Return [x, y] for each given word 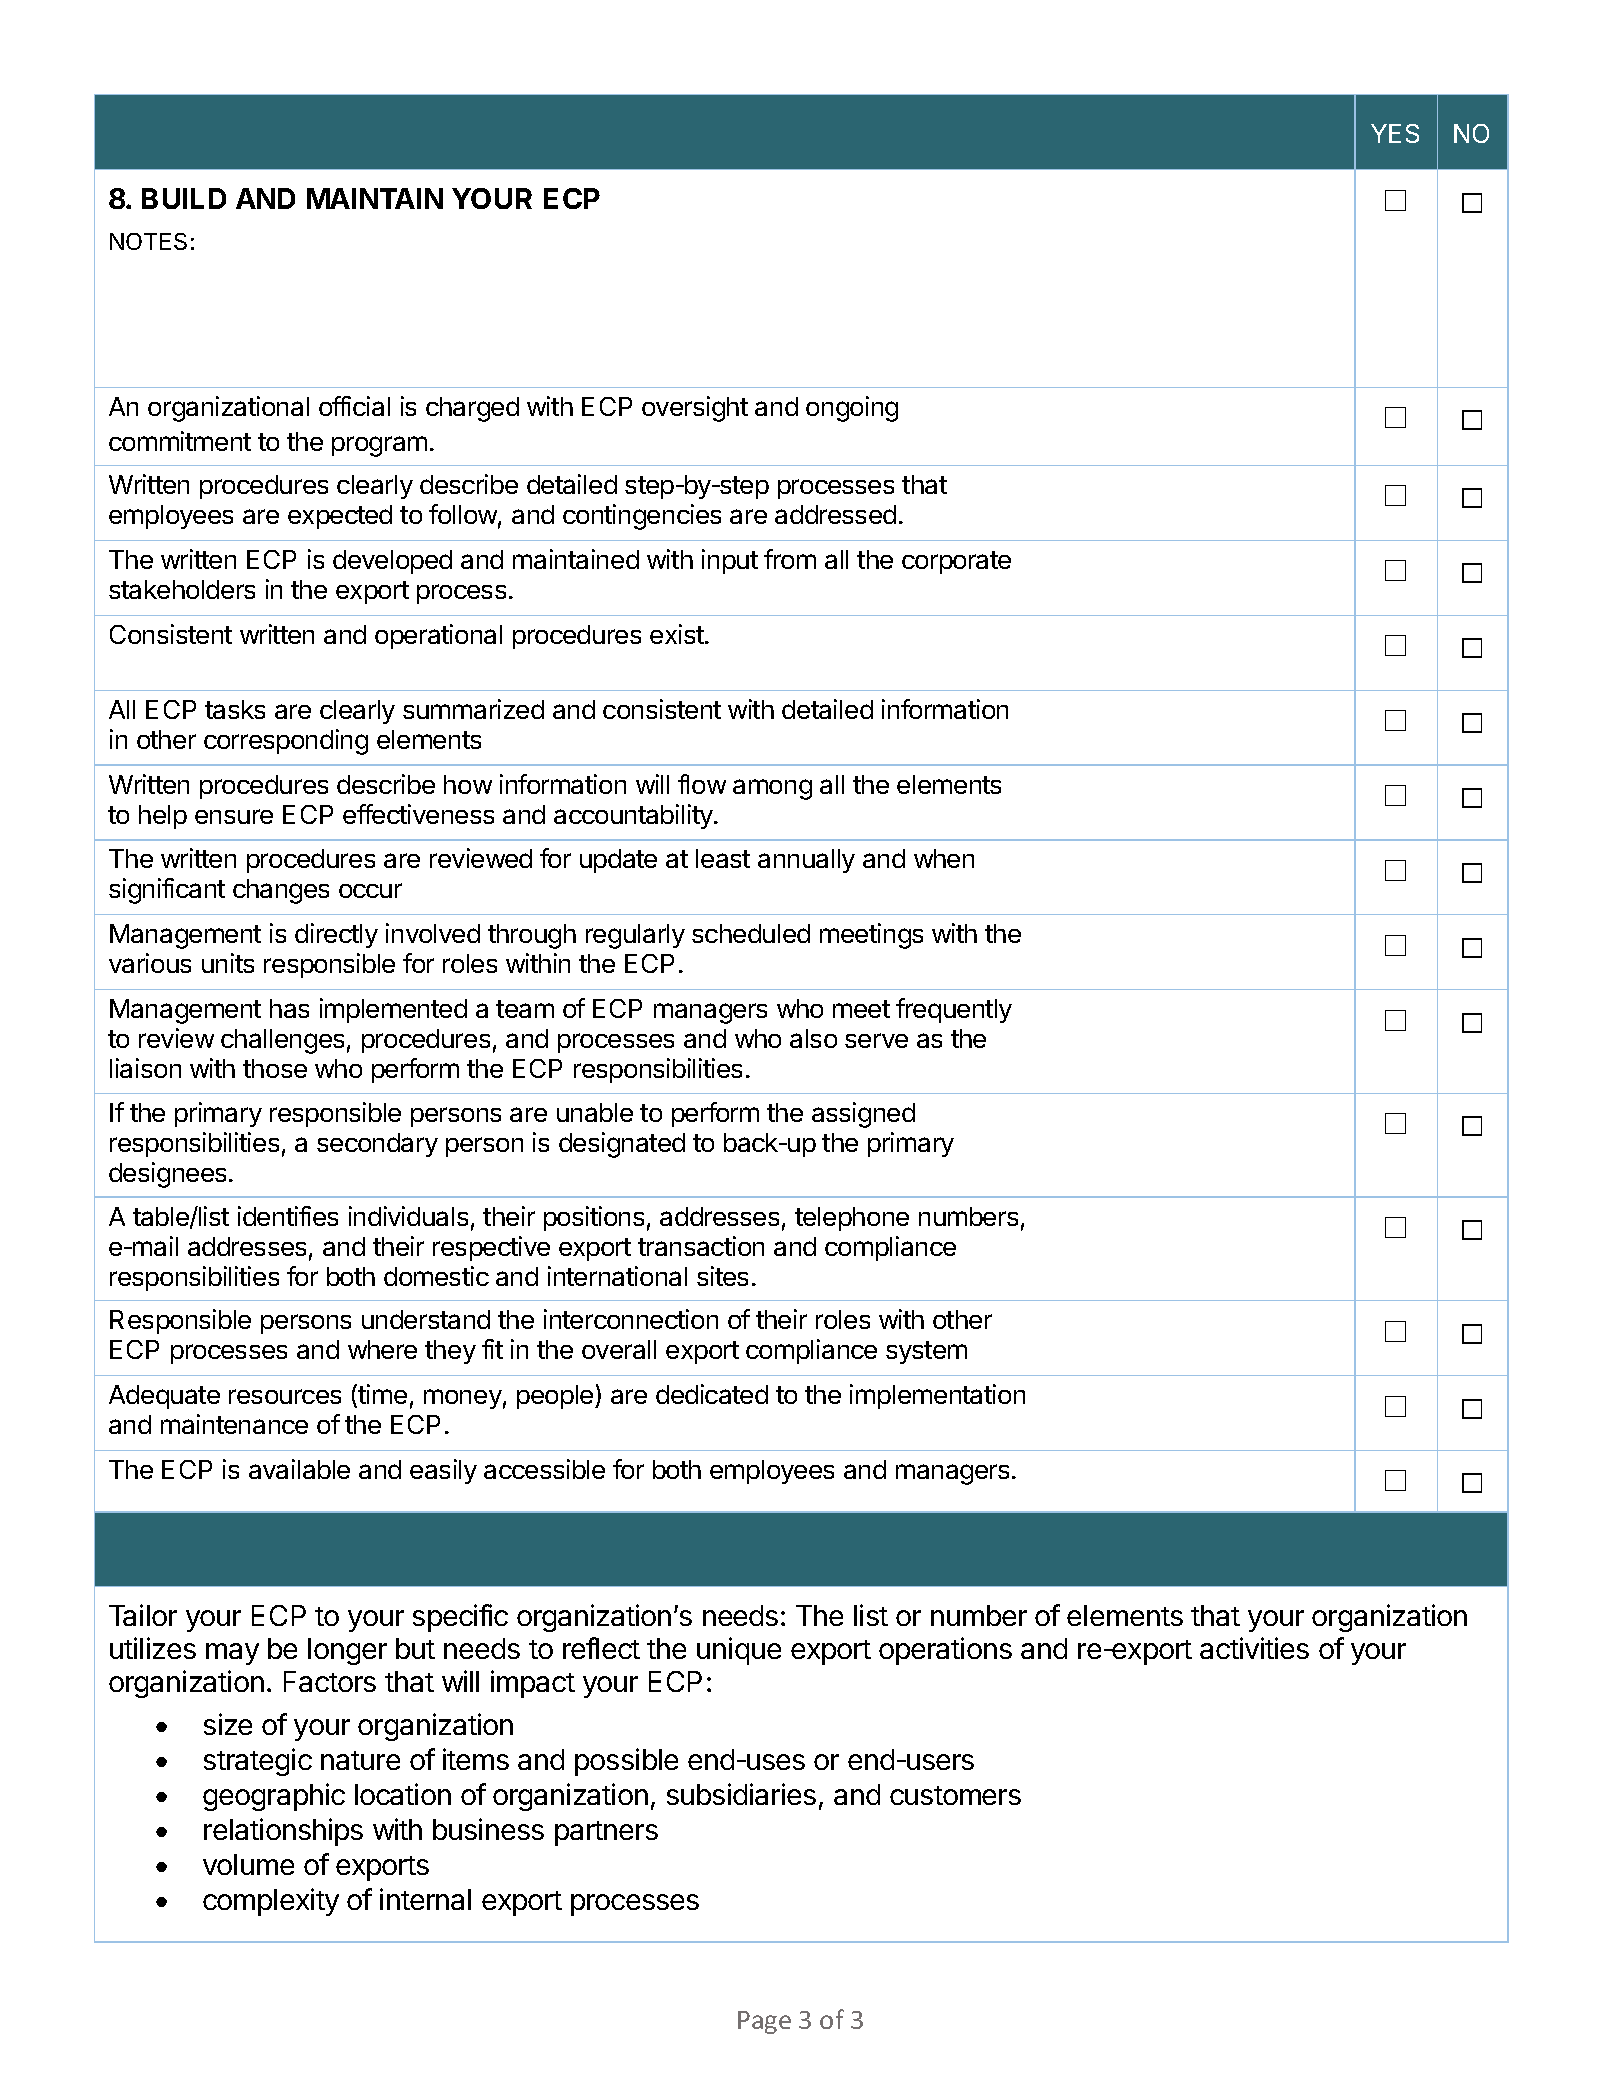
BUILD [184, 198]
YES [1395, 133]
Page [764, 2022]
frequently [954, 1010]
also [813, 1038]
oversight [695, 409]
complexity [271, 1902]
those [275, 1068]
